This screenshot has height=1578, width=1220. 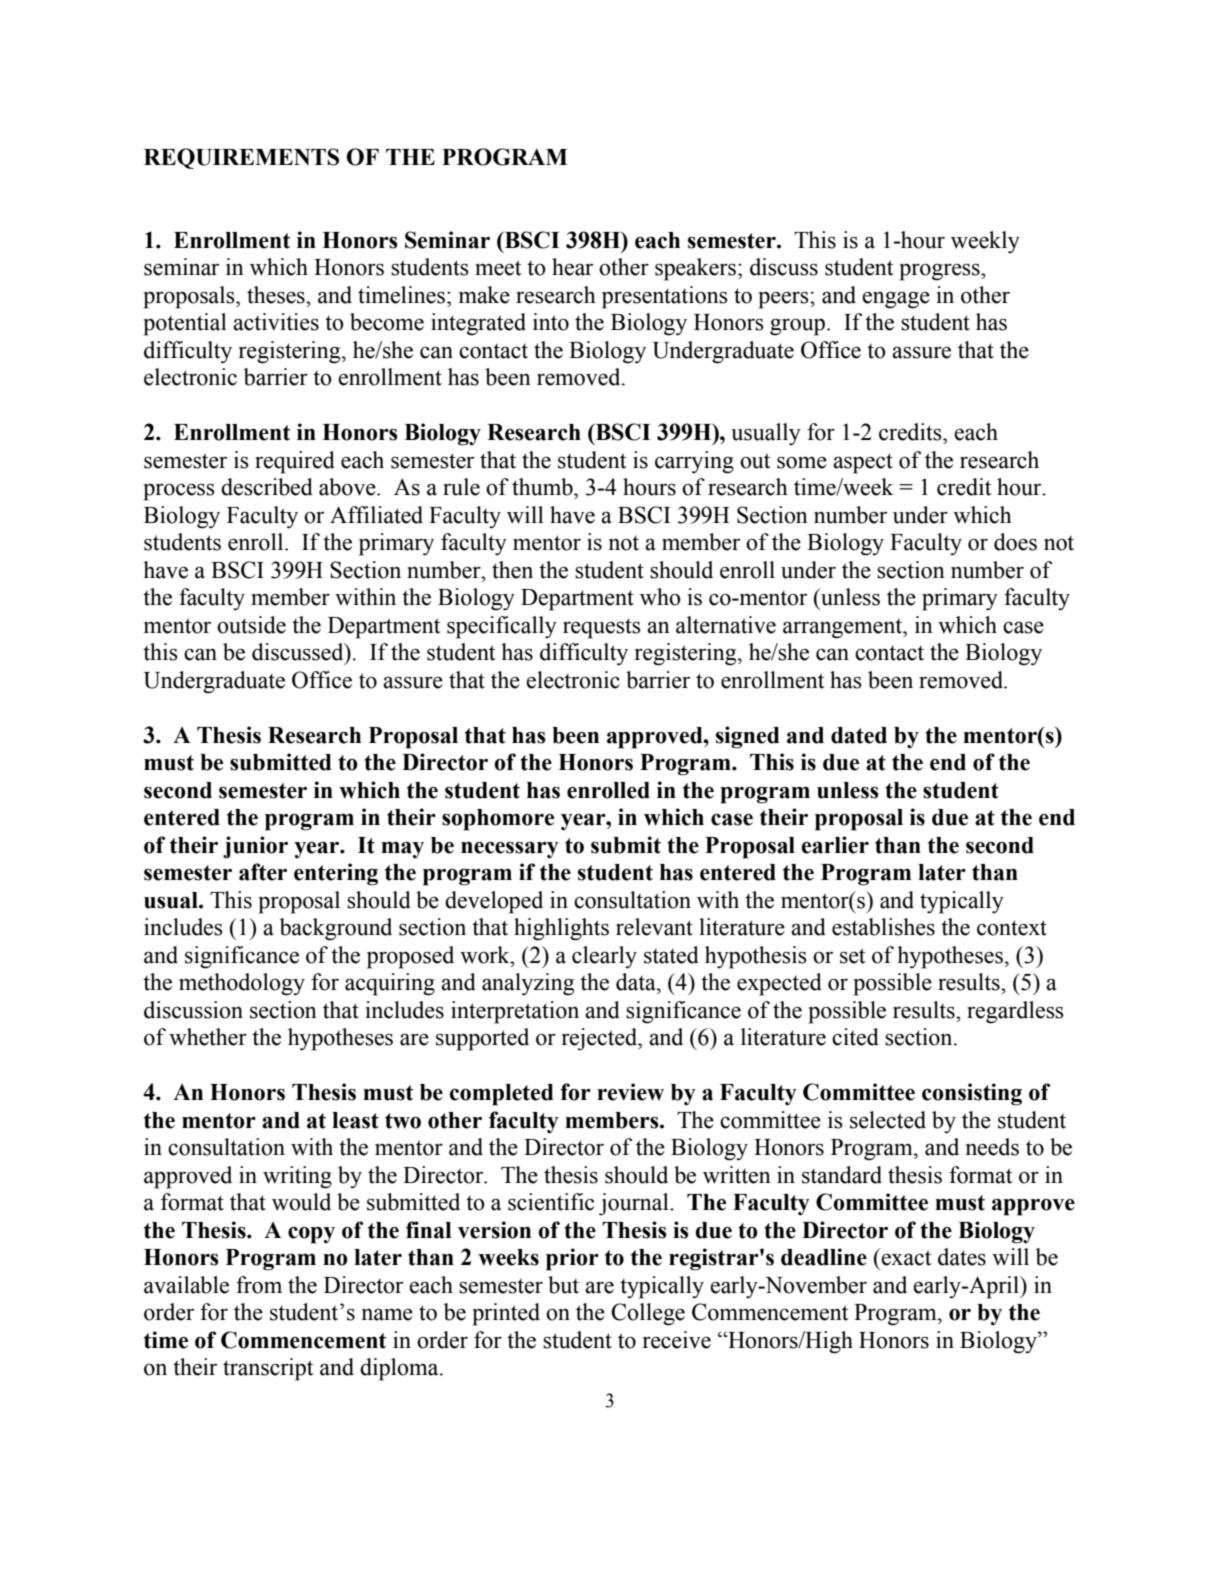 I want to click on sophomore, so click(x=498, y=820).
